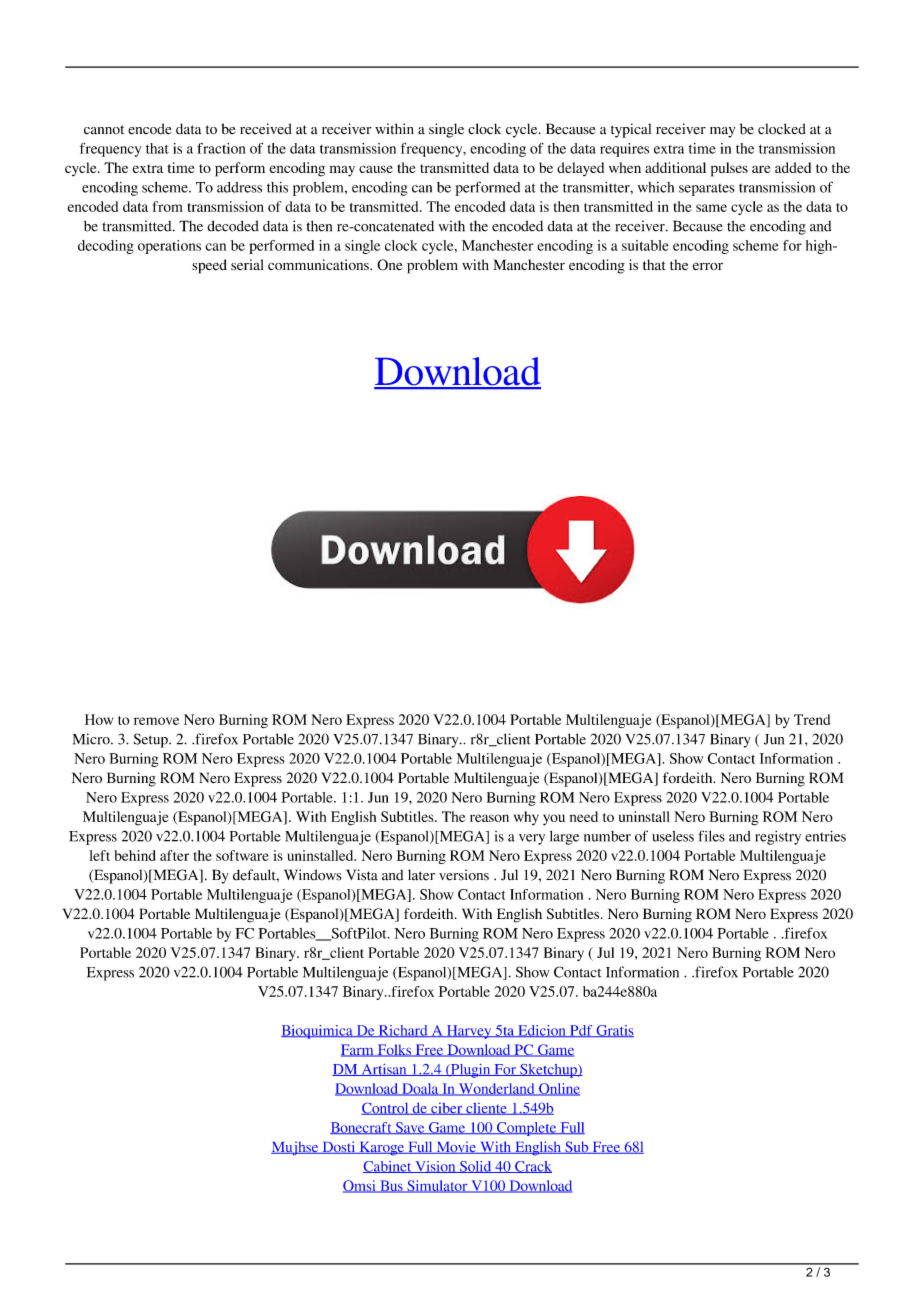  What do you see at coordinates (580, 169) in the document?
I see `delayed` at bounding box center [580, 169].
